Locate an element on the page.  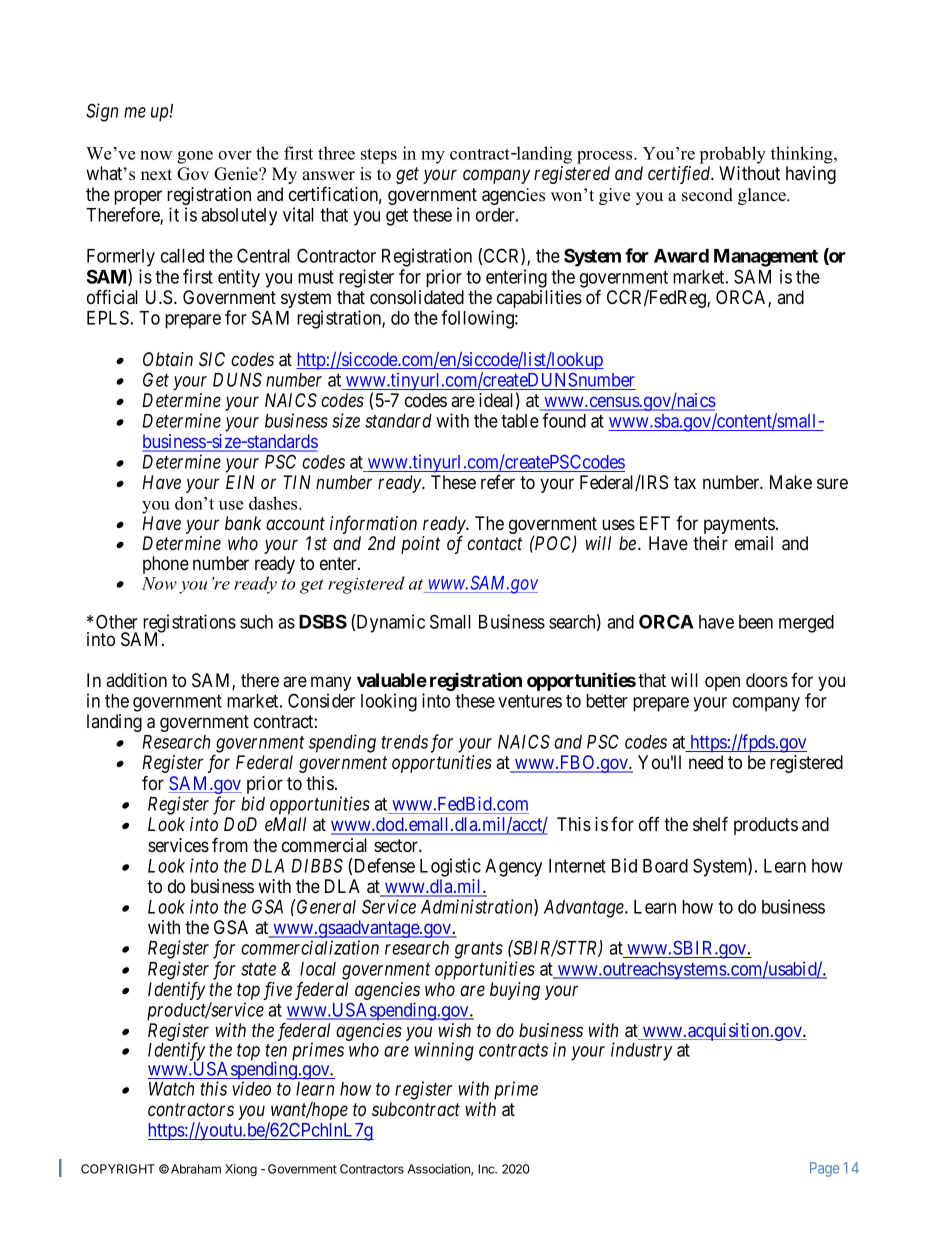
Xiong is located at coordinates (241, 1170).
